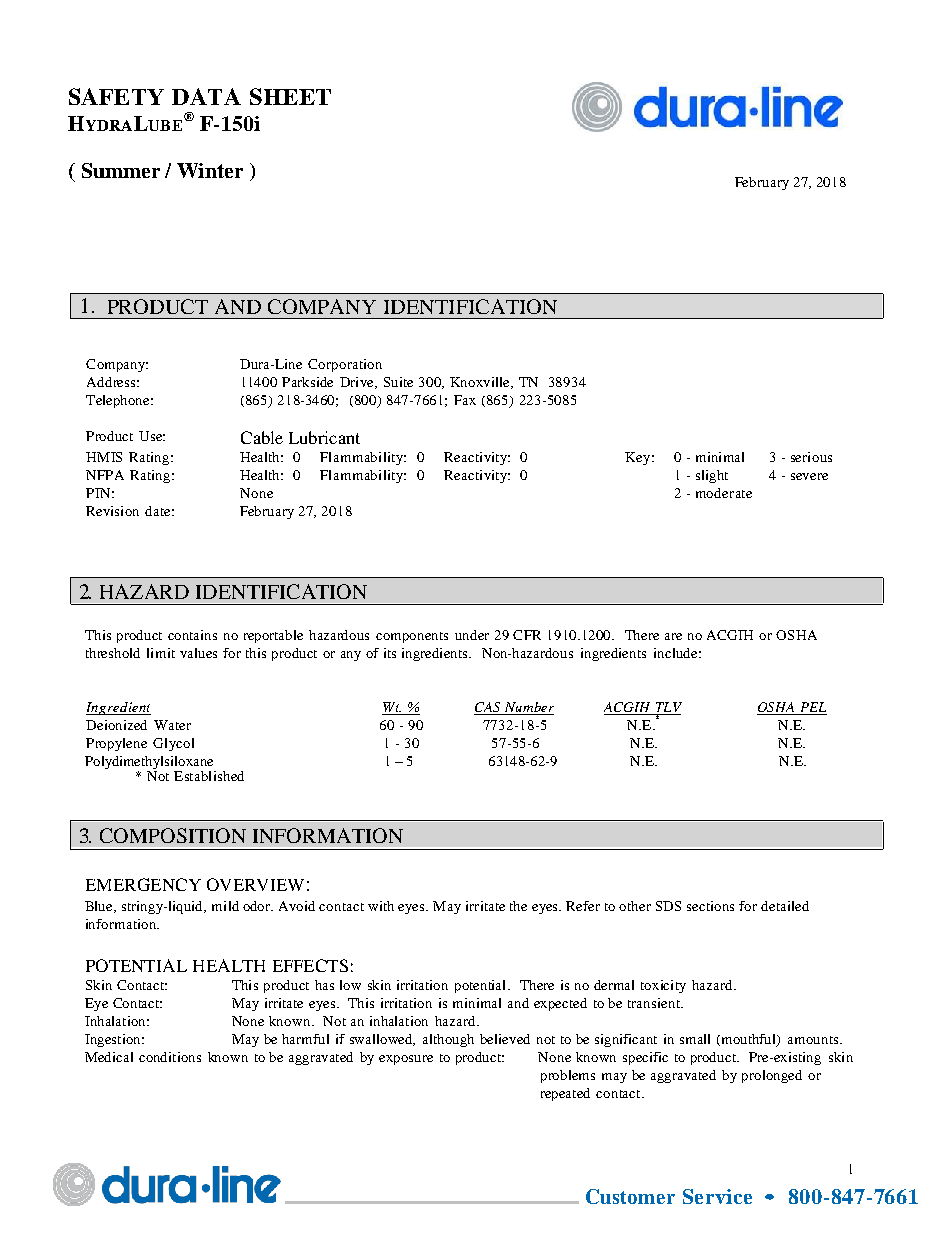 The width and height of the page is (952, 1233). Describe the element at coordinates (170, 1057) in the page. I see `conditions` at that location.
